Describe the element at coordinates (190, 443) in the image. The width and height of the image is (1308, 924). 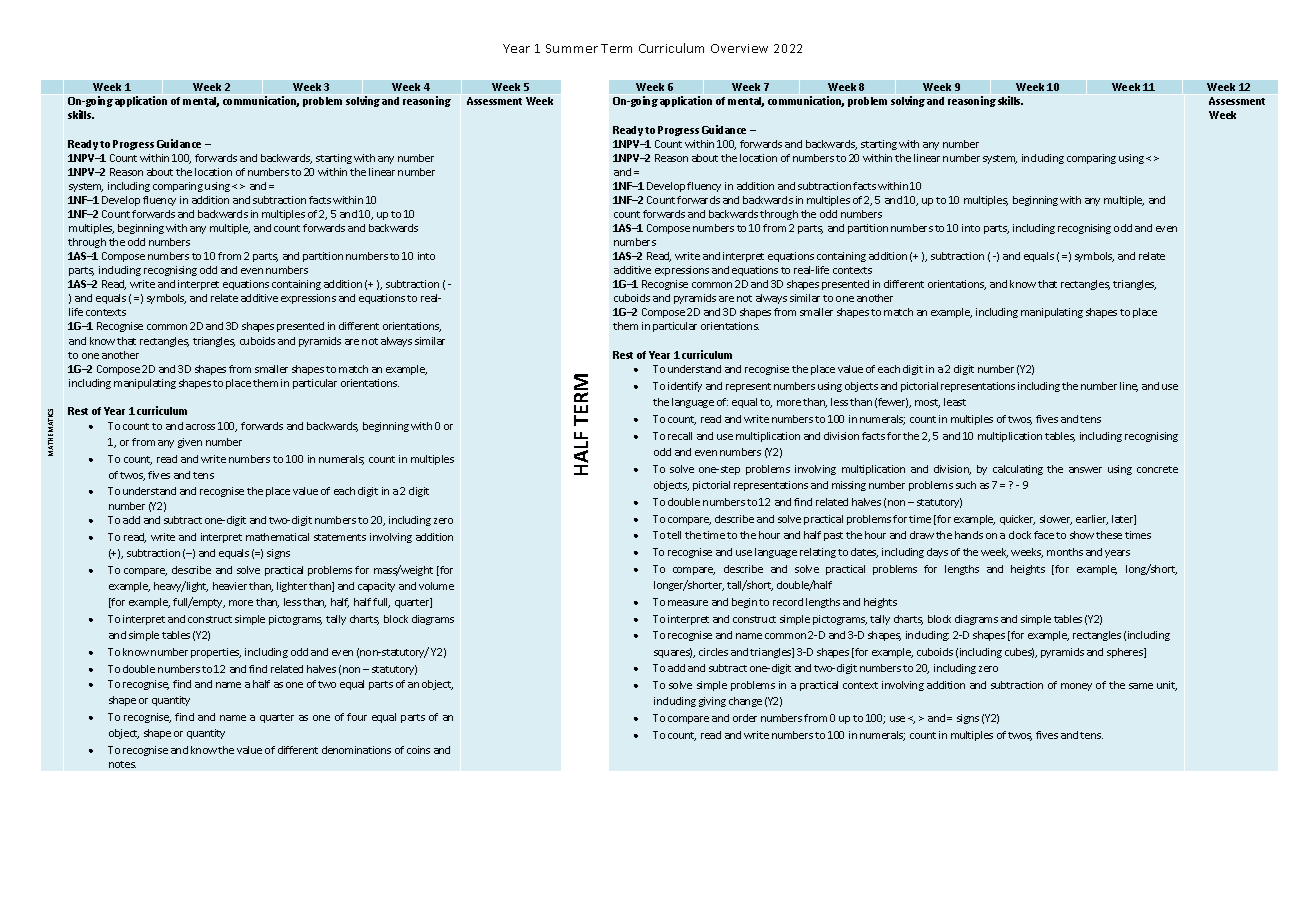
I see `given` at that location.
